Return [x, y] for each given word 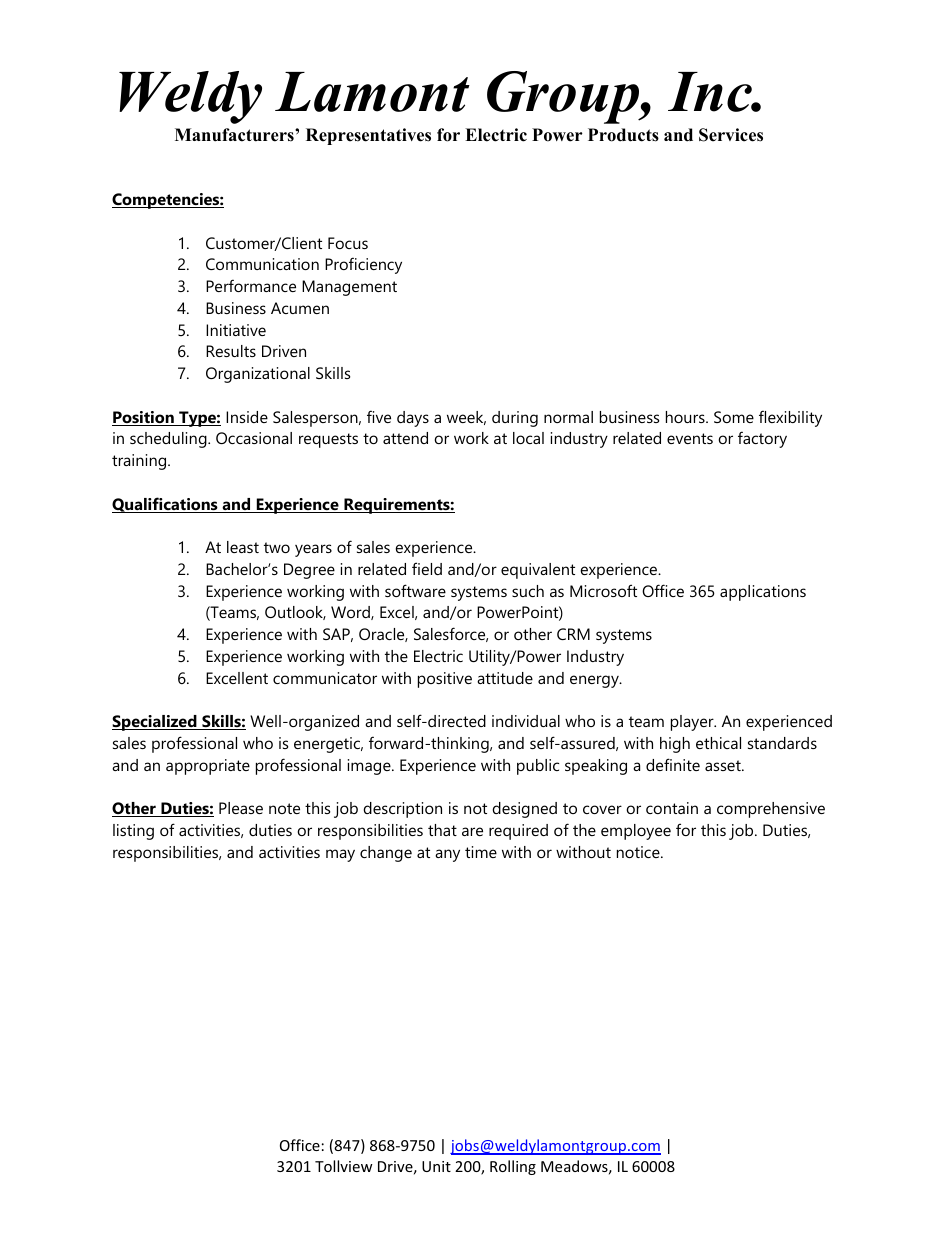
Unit [436, 1166]
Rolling [513, 1167]
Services [731, 135]
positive [445, 680]
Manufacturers [235, 135]
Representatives [368, 136]
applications [763, 593]
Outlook [295, 613]
